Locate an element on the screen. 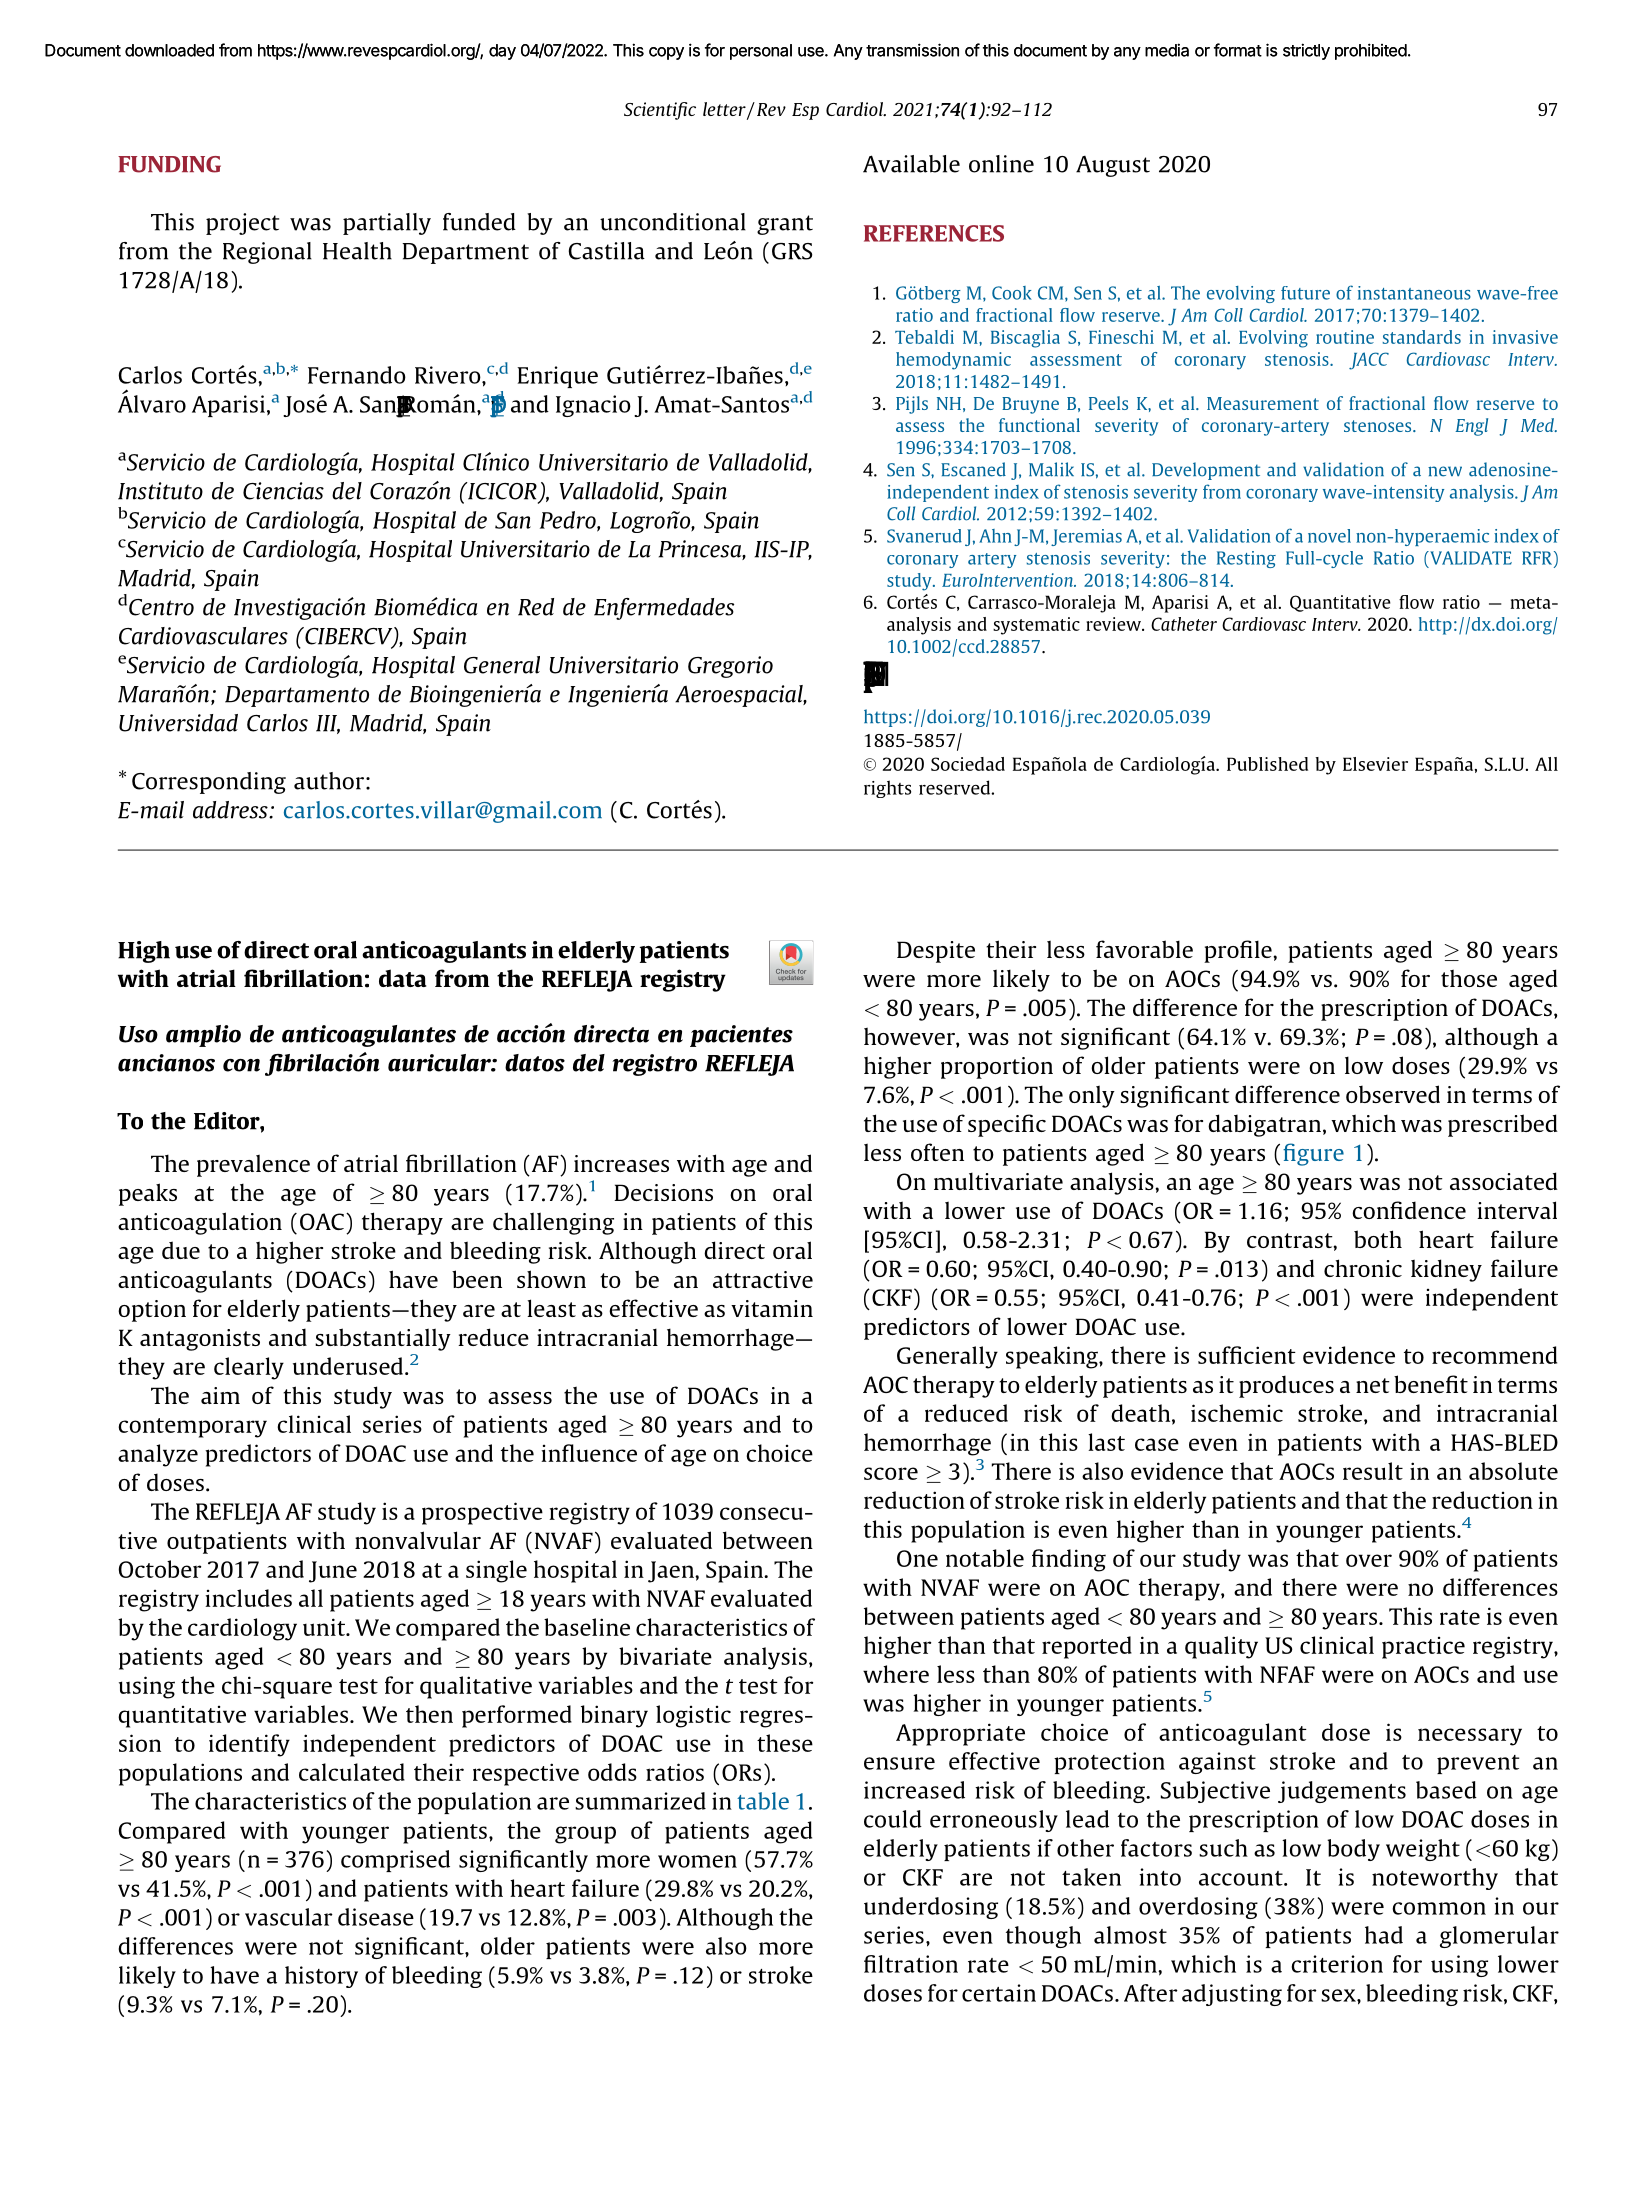 The height and width of the screenshot is (2199, 1649). history is located at coordinates (321, 1977).
